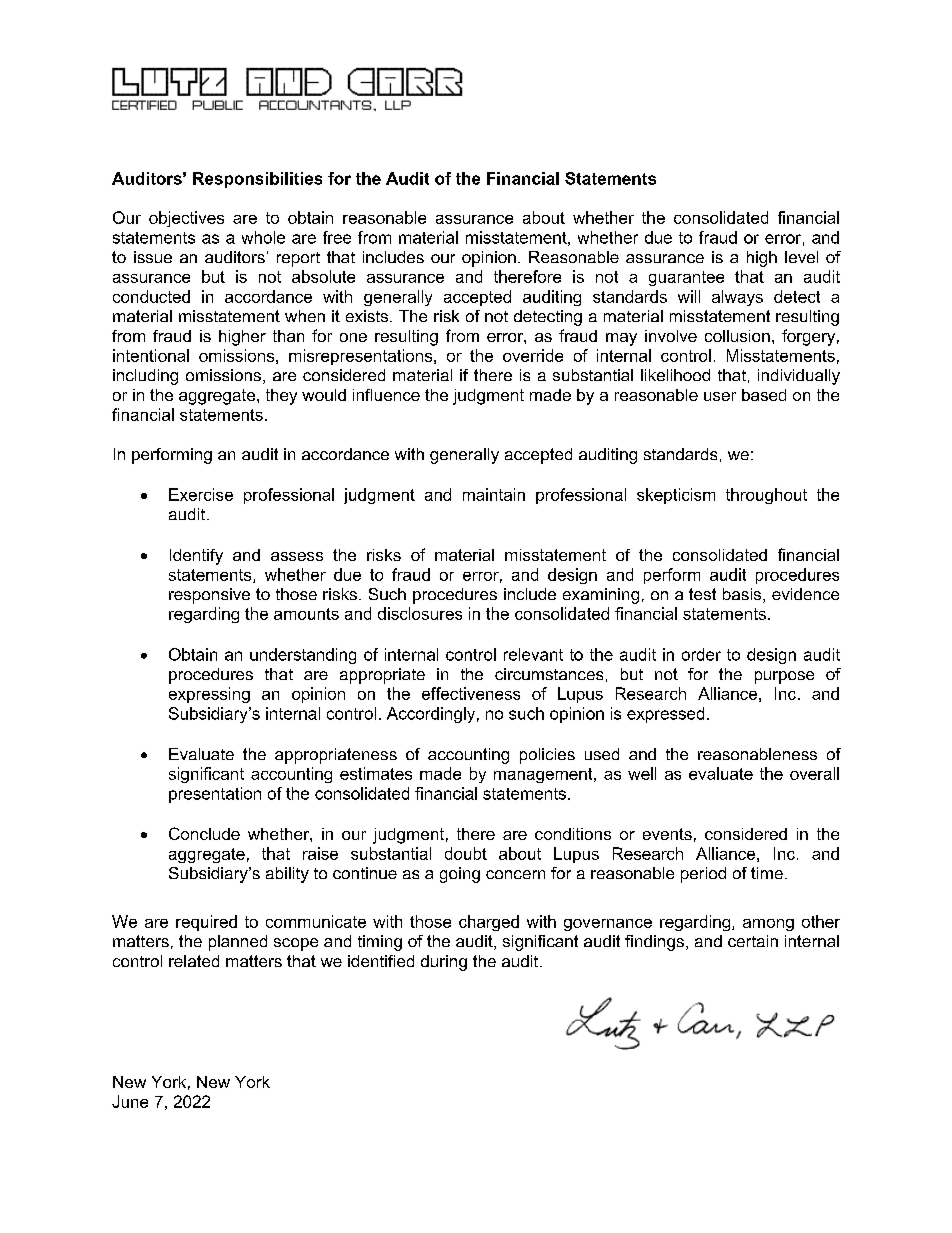 This screenshot has height=1233, width=952. What do you see at coordinates (281, 397) in the screenshot?
I see `they` at bounding box center [281, 397].
